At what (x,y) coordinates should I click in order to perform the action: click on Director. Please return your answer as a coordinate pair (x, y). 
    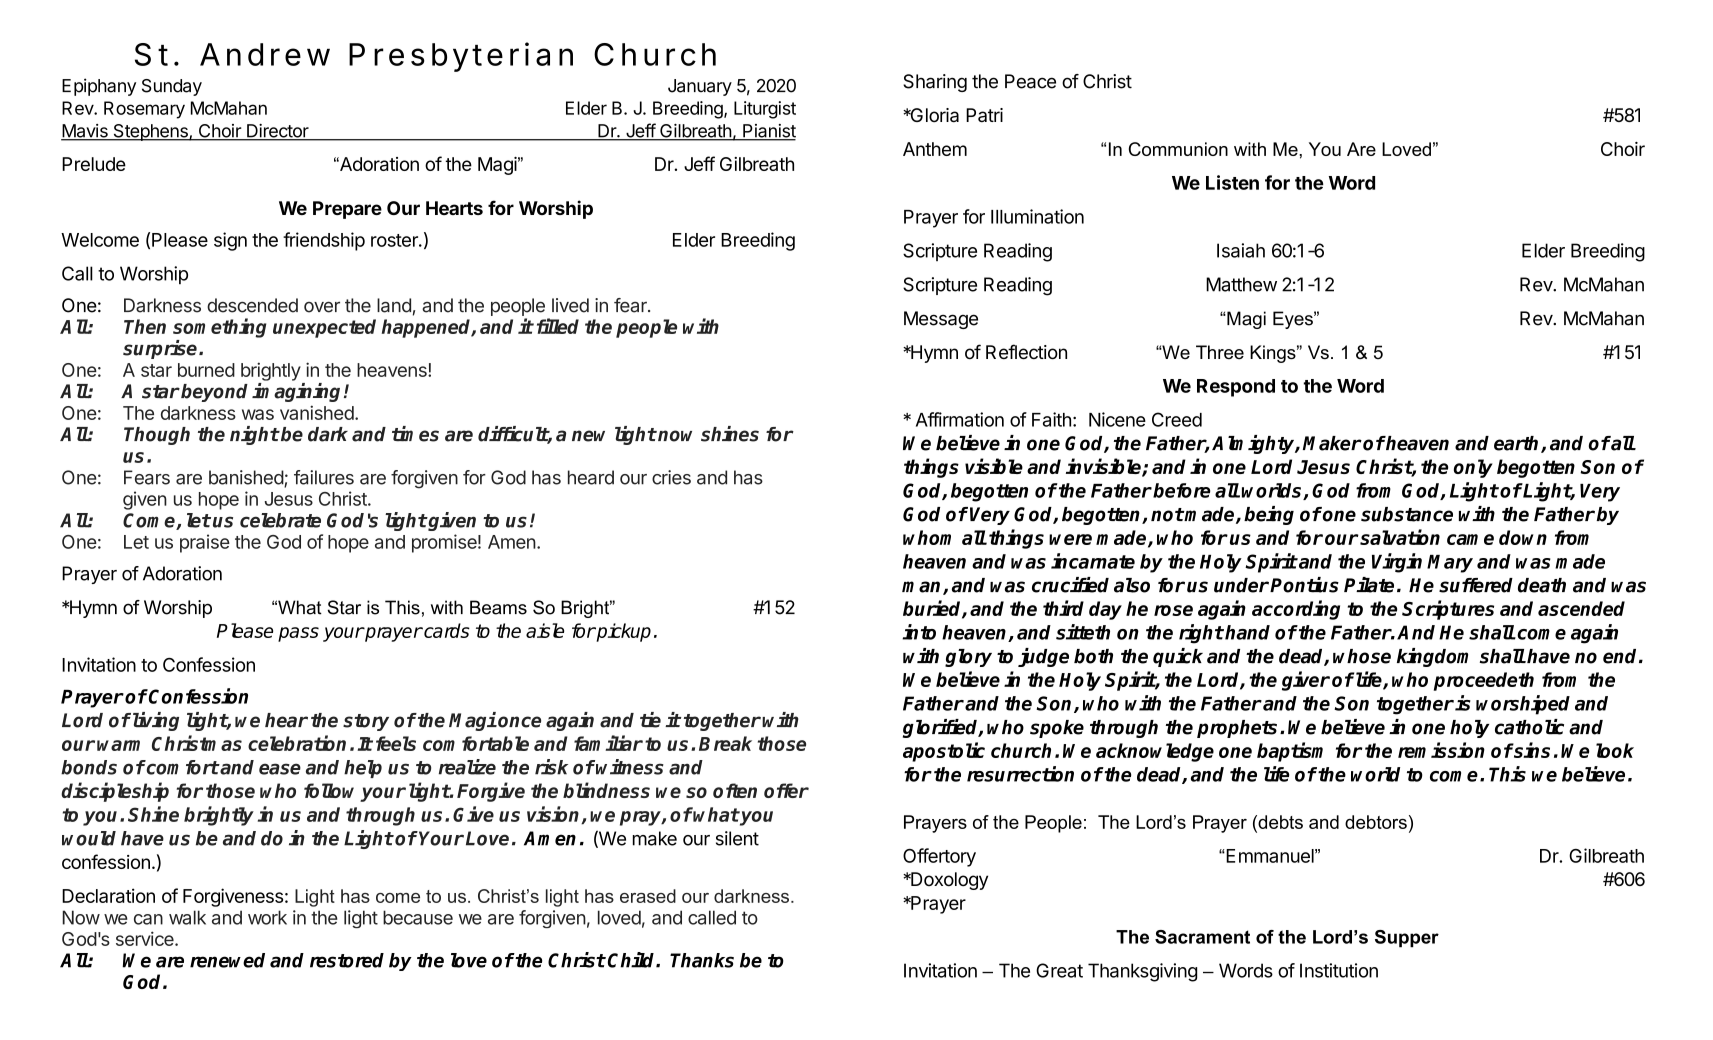
    Looking at the image, I should click on (278, 132).
